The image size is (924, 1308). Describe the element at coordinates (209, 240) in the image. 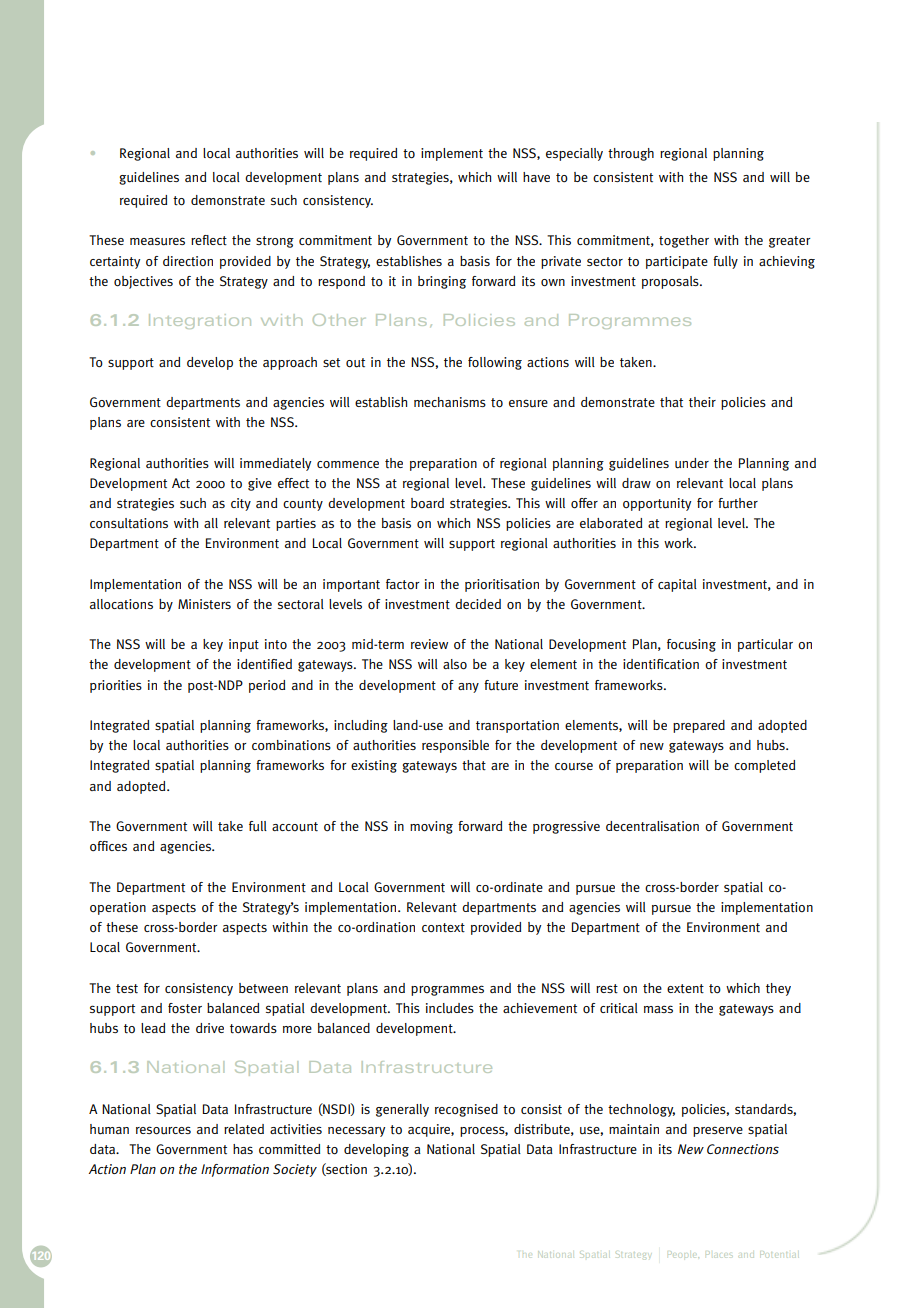

I see `reflect` at that location.
